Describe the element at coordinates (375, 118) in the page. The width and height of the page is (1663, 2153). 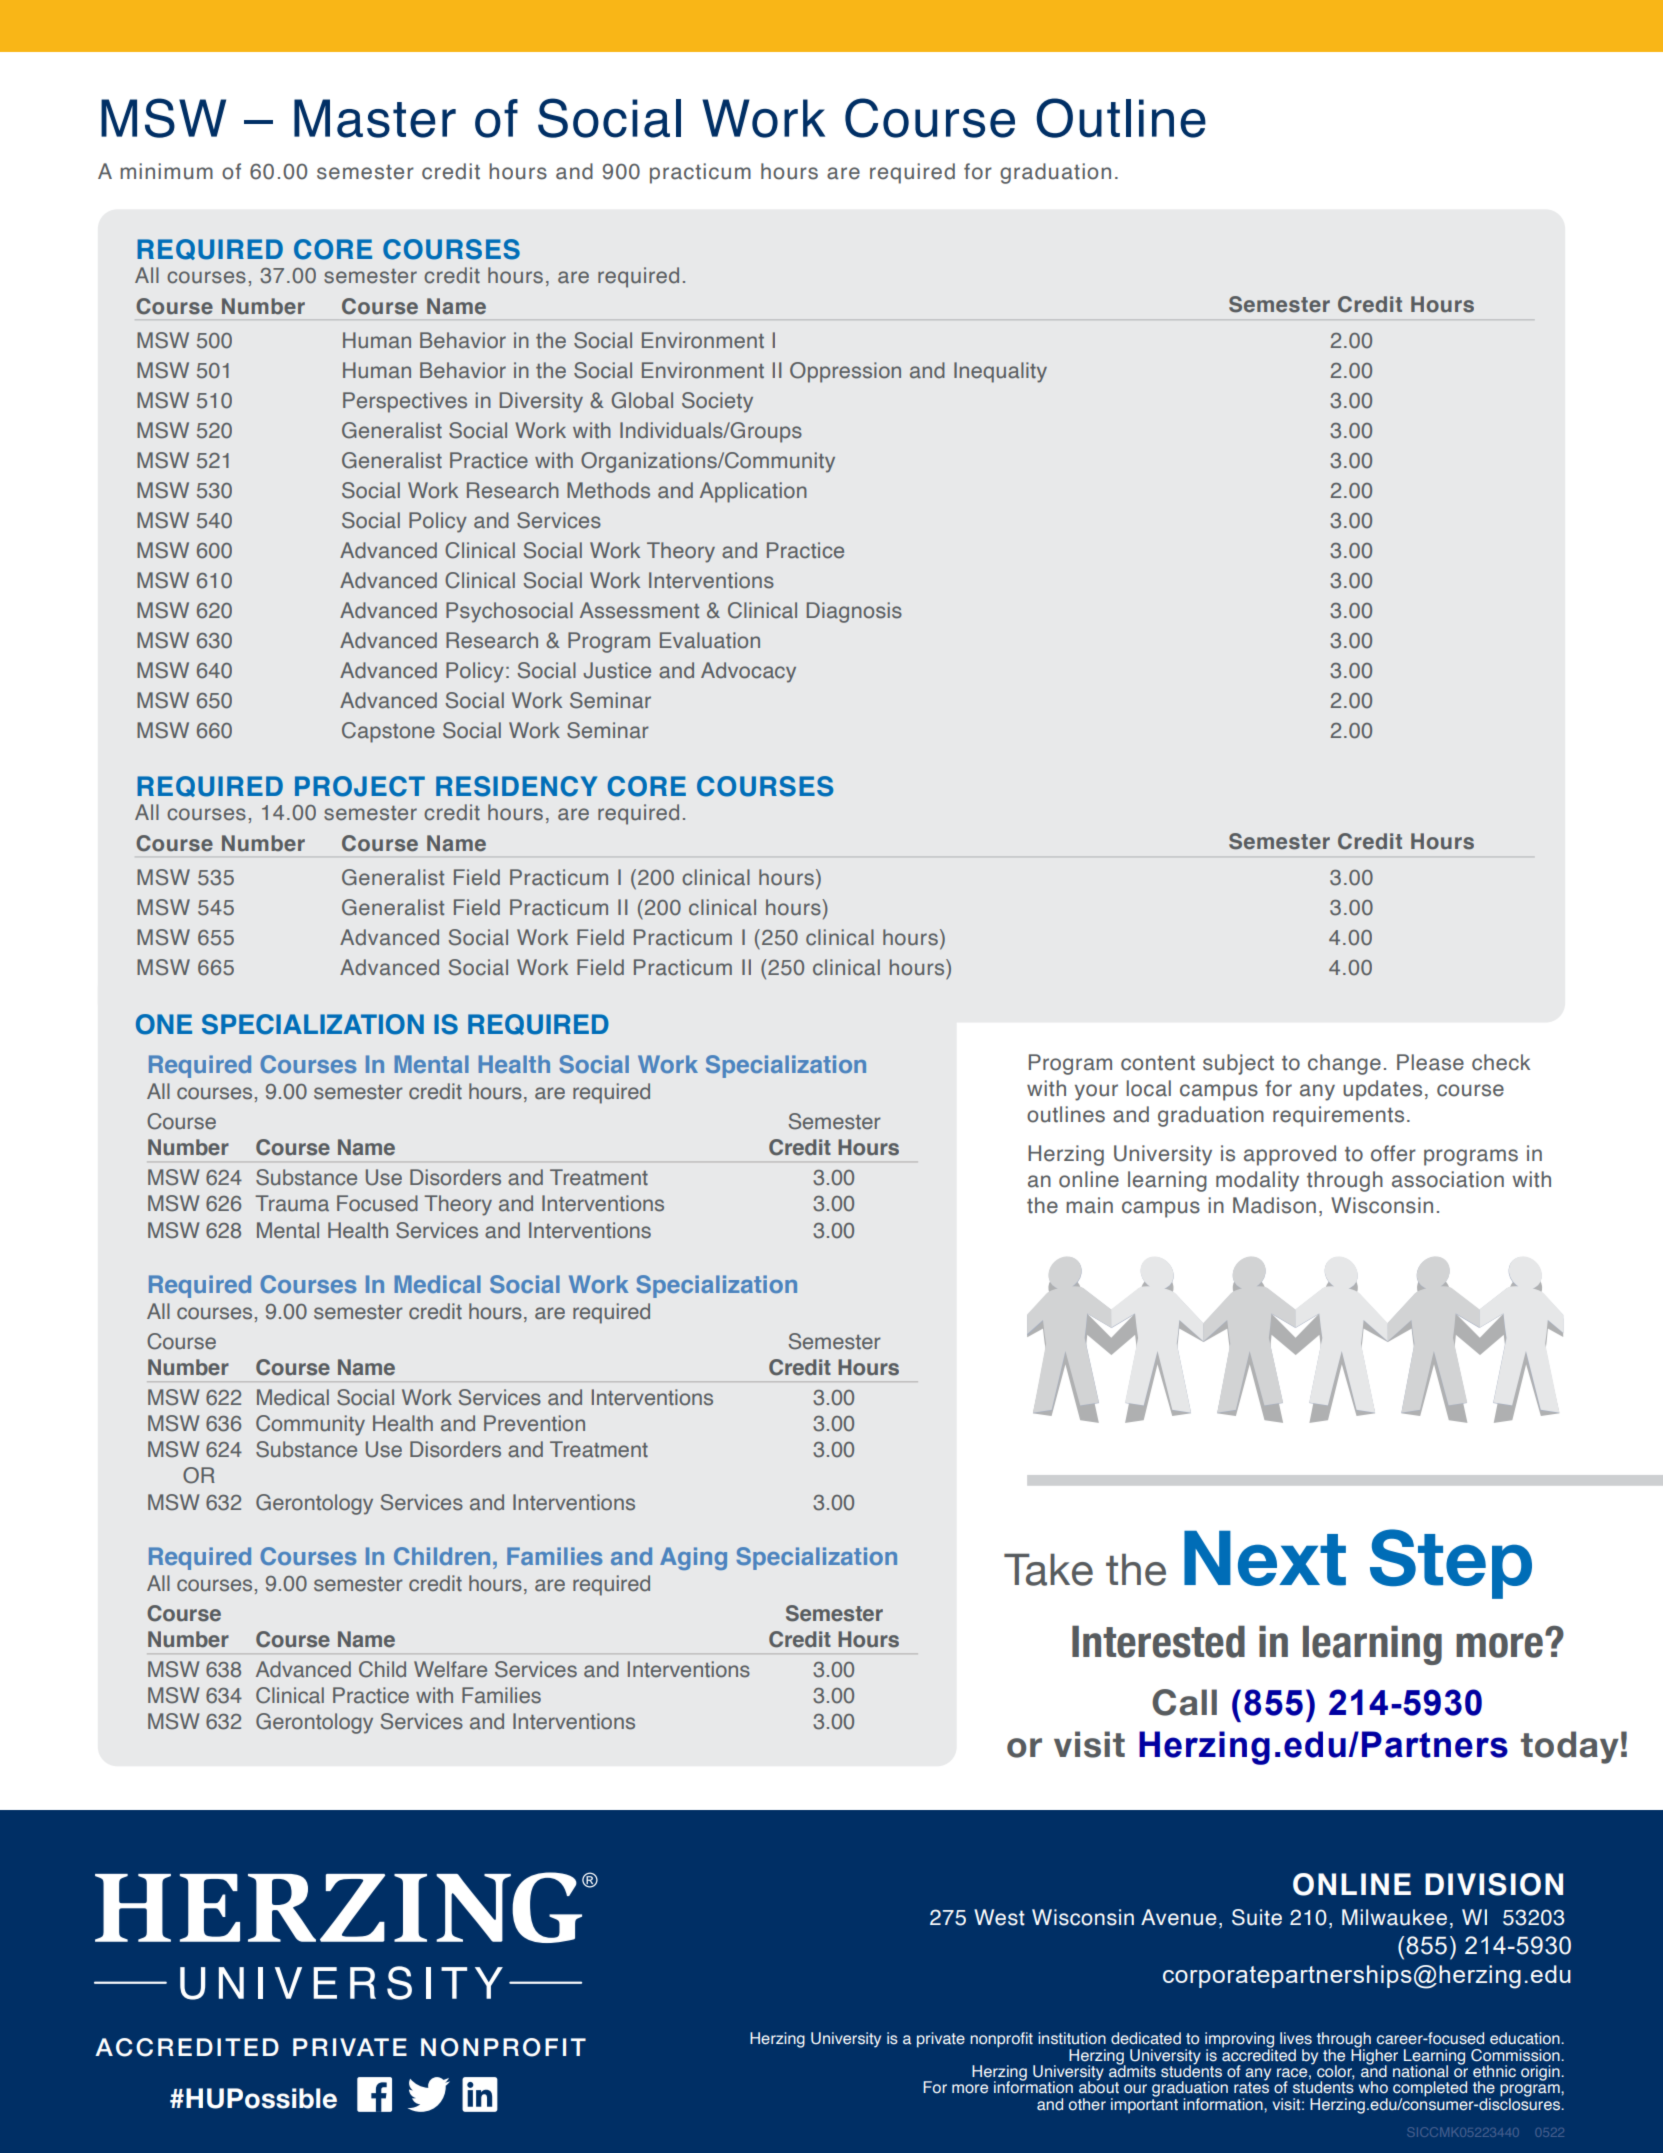
I see `Master` at that location.
